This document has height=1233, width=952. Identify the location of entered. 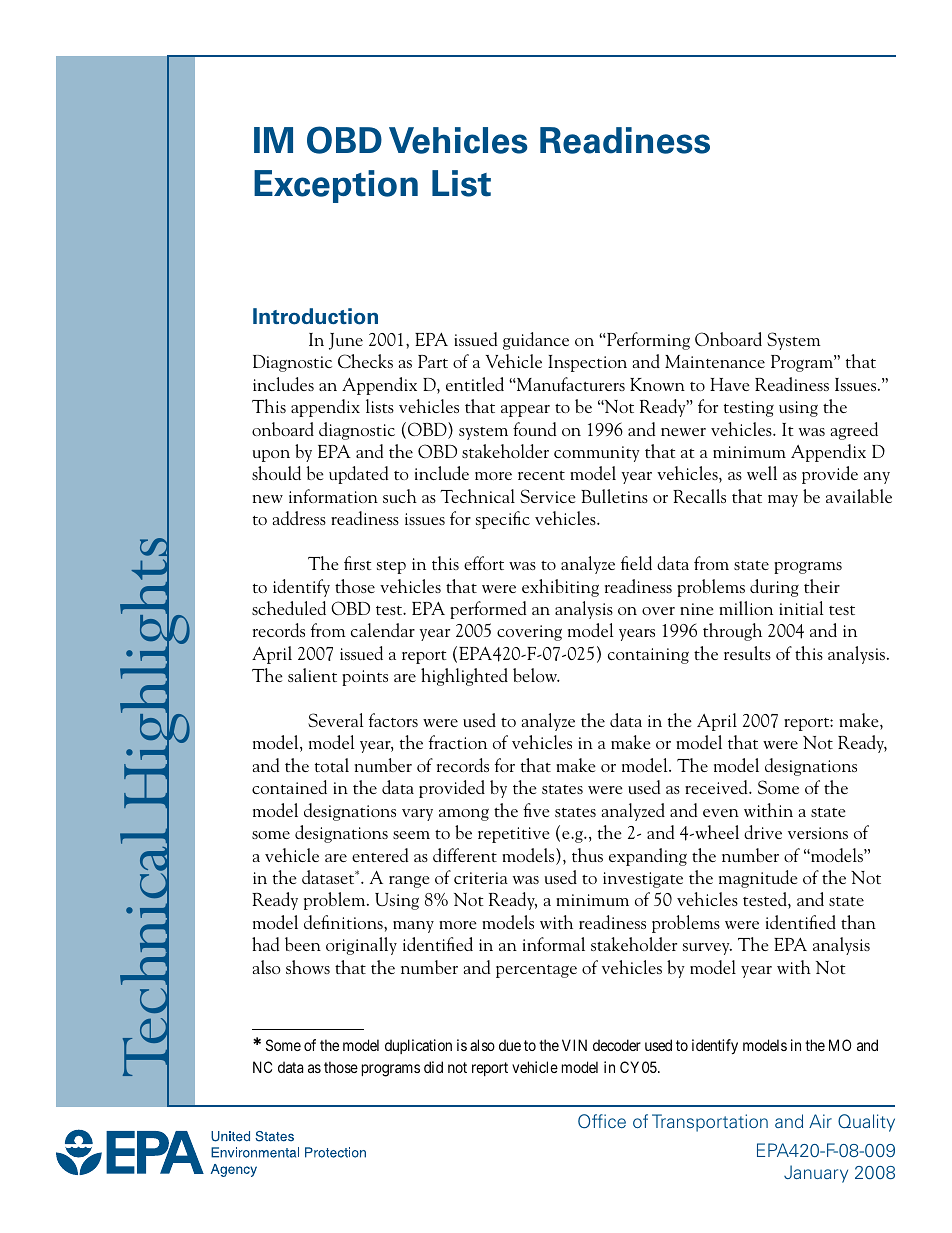
(380, 855).
